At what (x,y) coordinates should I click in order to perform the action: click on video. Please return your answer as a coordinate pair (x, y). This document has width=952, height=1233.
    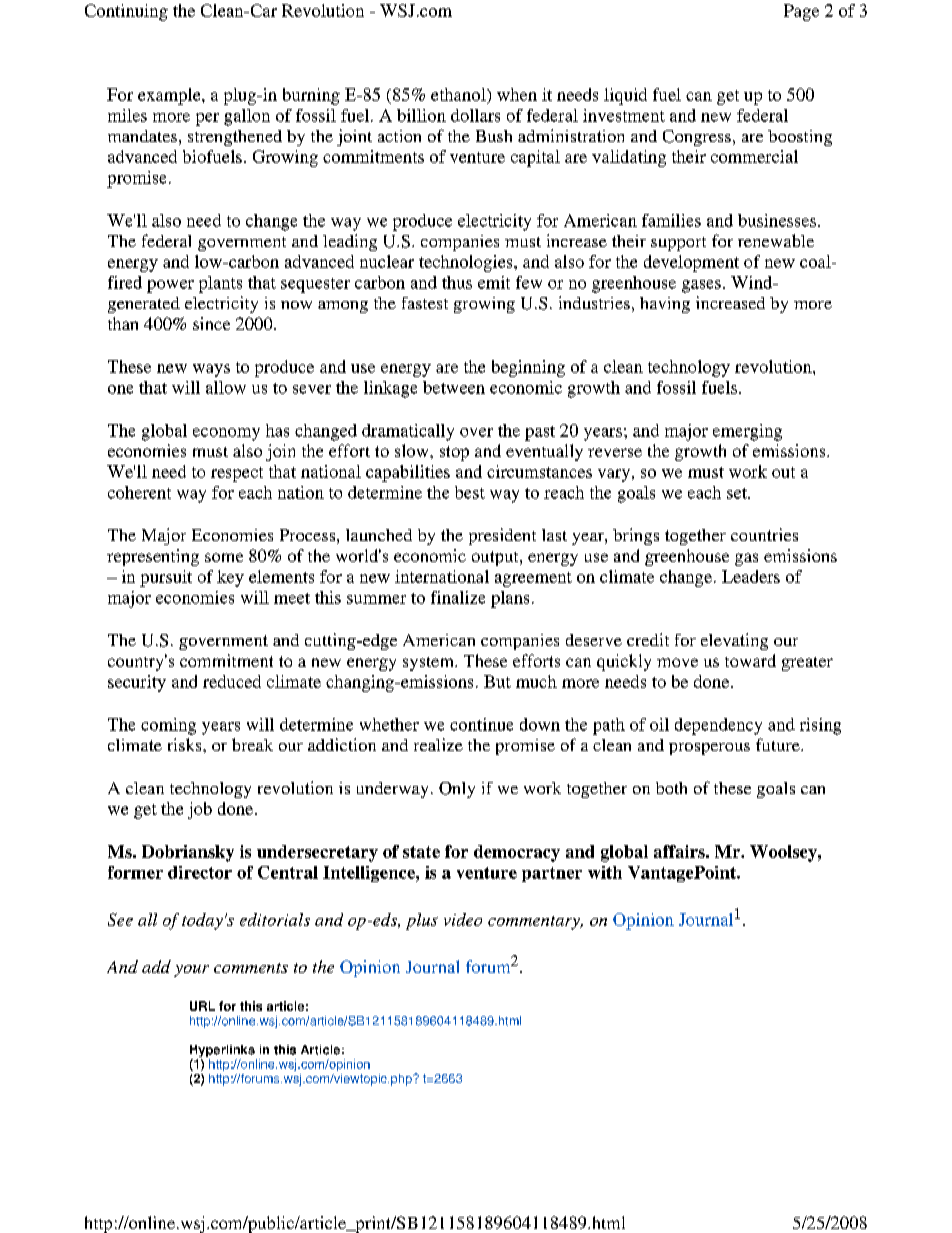
    Looking at the image, I should click on (463, 919).
